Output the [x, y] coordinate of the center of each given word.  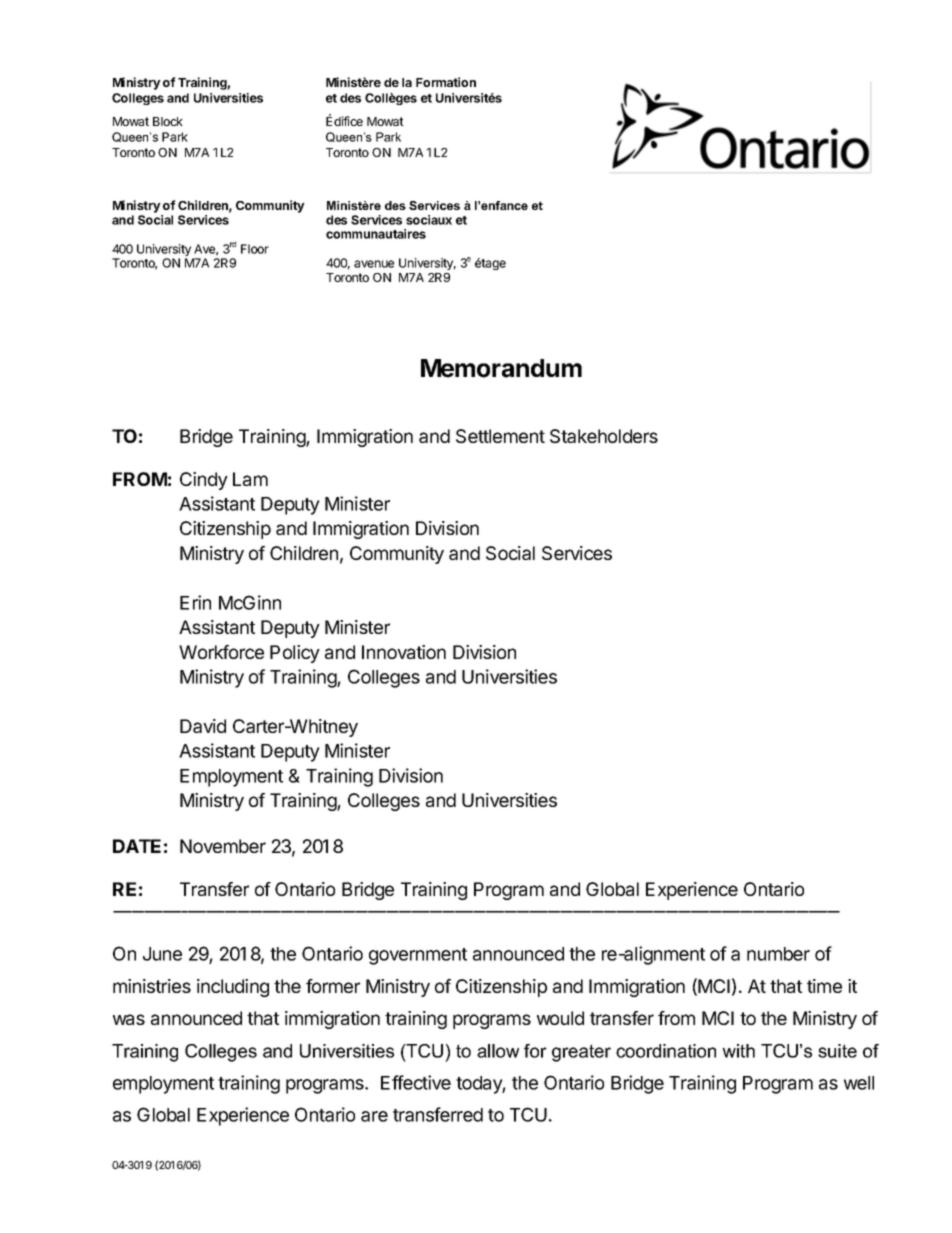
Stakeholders [604, 436]
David [203, 726]
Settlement [500, 436]
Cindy [204, 481]
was [129, 1019]
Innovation [404, 652]
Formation [446, 82]
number [778, 954]
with [738, 1051]
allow [498, 1051]
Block [168, 121]
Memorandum [501, 368]
